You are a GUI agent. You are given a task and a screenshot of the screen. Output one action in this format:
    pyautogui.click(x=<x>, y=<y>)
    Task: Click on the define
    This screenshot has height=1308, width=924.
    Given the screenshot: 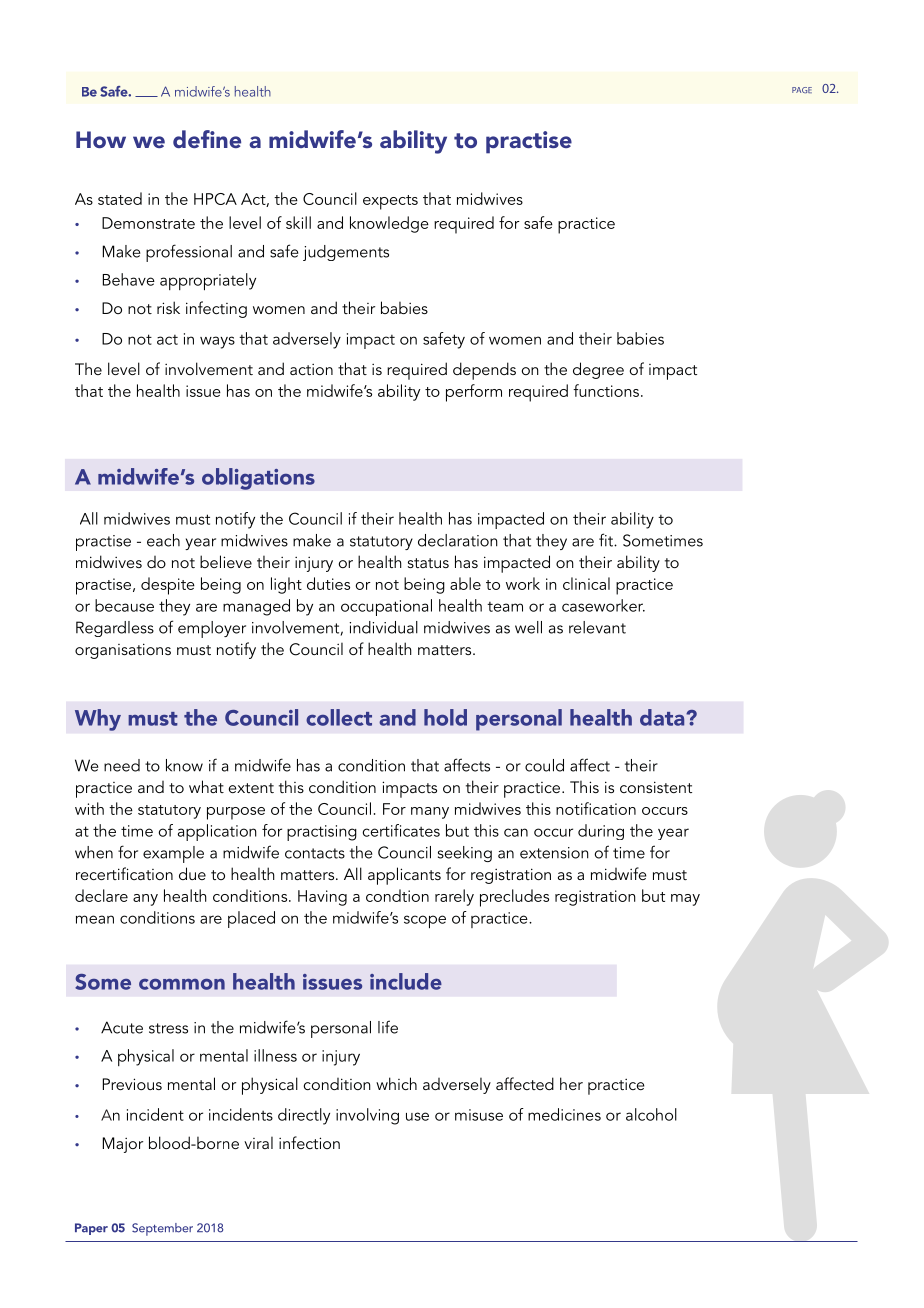 What is the action you would take?
    pyautogui.click(x=207, y=139)
